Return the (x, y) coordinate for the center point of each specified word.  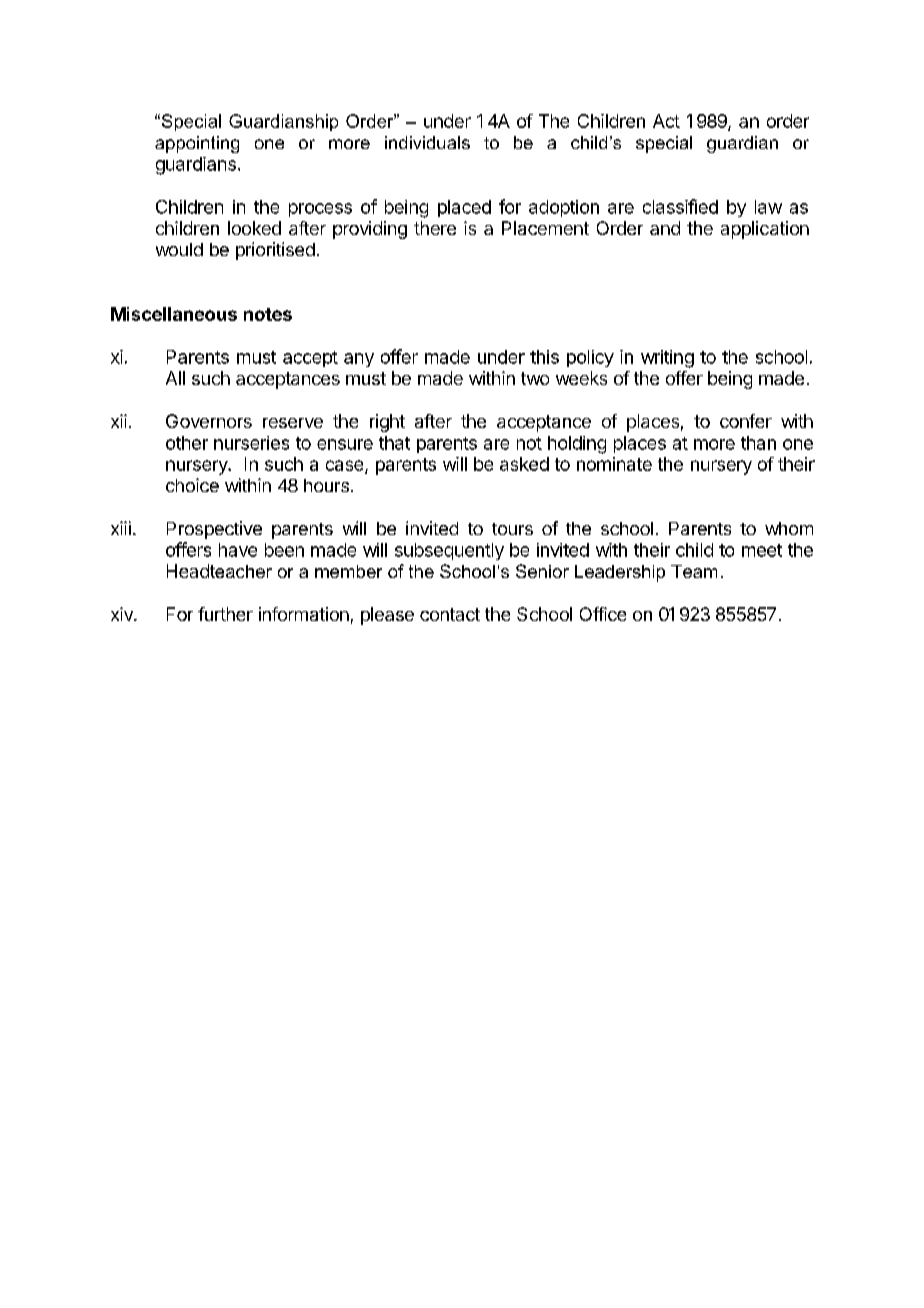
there (435, 228)
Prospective (214, 530)
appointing (197, 144)
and (665, 228)
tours (512, 529)
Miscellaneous (174, 314)
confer (746, 421)
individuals (427, 142)
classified (680, 206)
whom (789, 528)
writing (667, 359)
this (544, 357)
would (179, 249)
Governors (209, 421)
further (225, 614)
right (387, 423)
